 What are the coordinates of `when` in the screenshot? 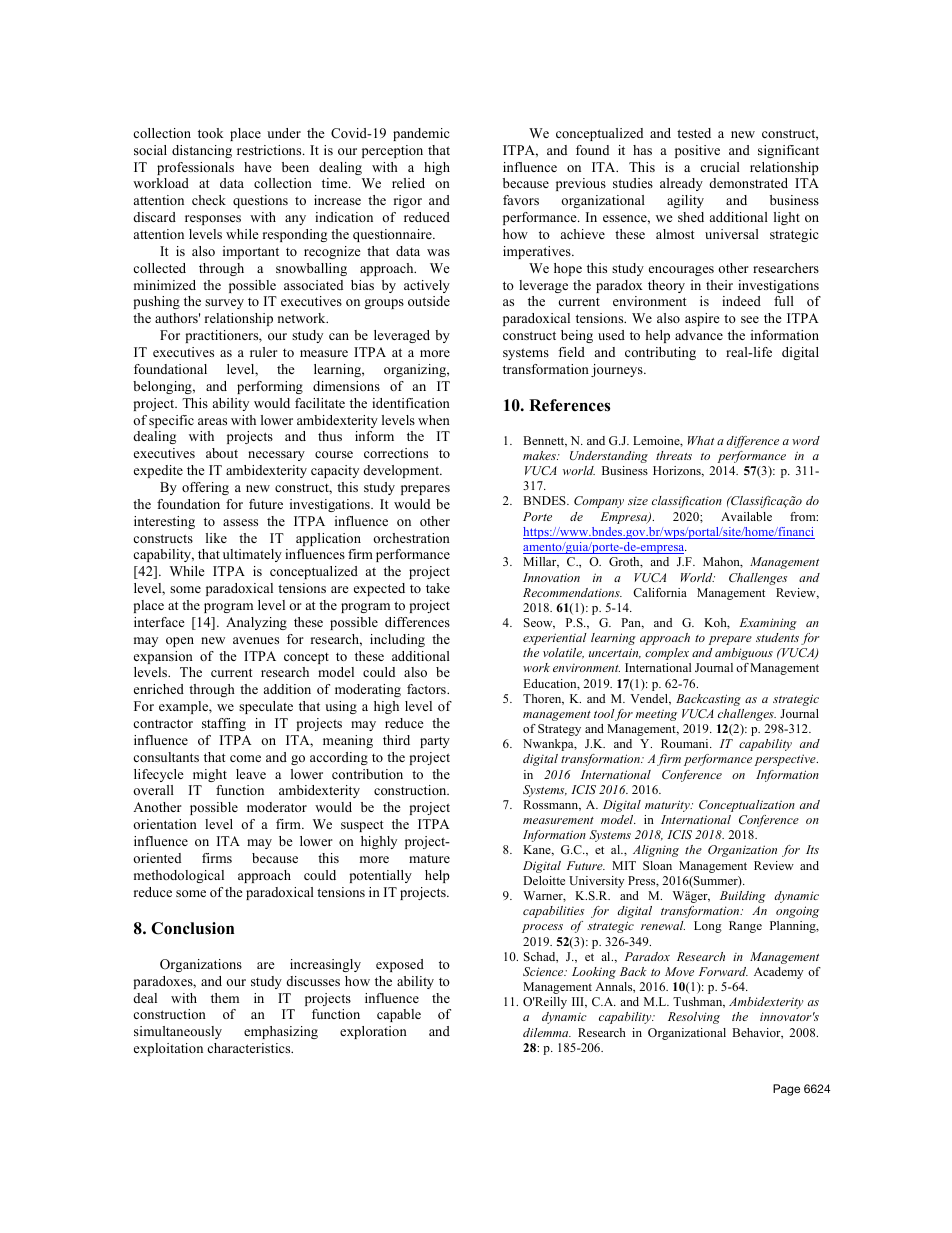 It's located at (434, 420).
